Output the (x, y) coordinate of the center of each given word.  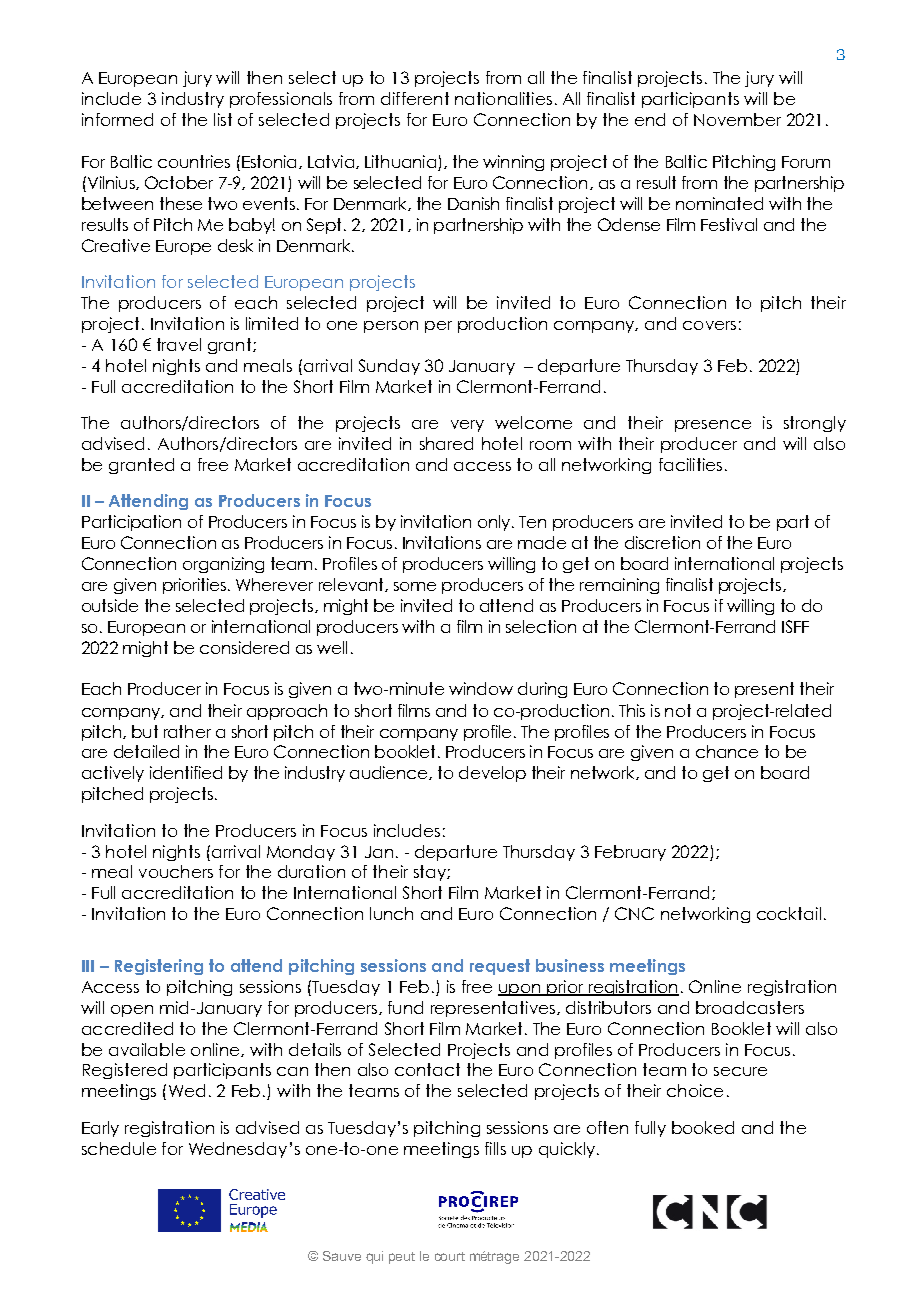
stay (431, 873)
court (450, 1256)
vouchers (176, 871)
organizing (223, 565)
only (495, 523)
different (415, 98)
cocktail (789, 913)
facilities (690, 464)
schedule (119, 1148)
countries (194, 161)
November (737, 119)
